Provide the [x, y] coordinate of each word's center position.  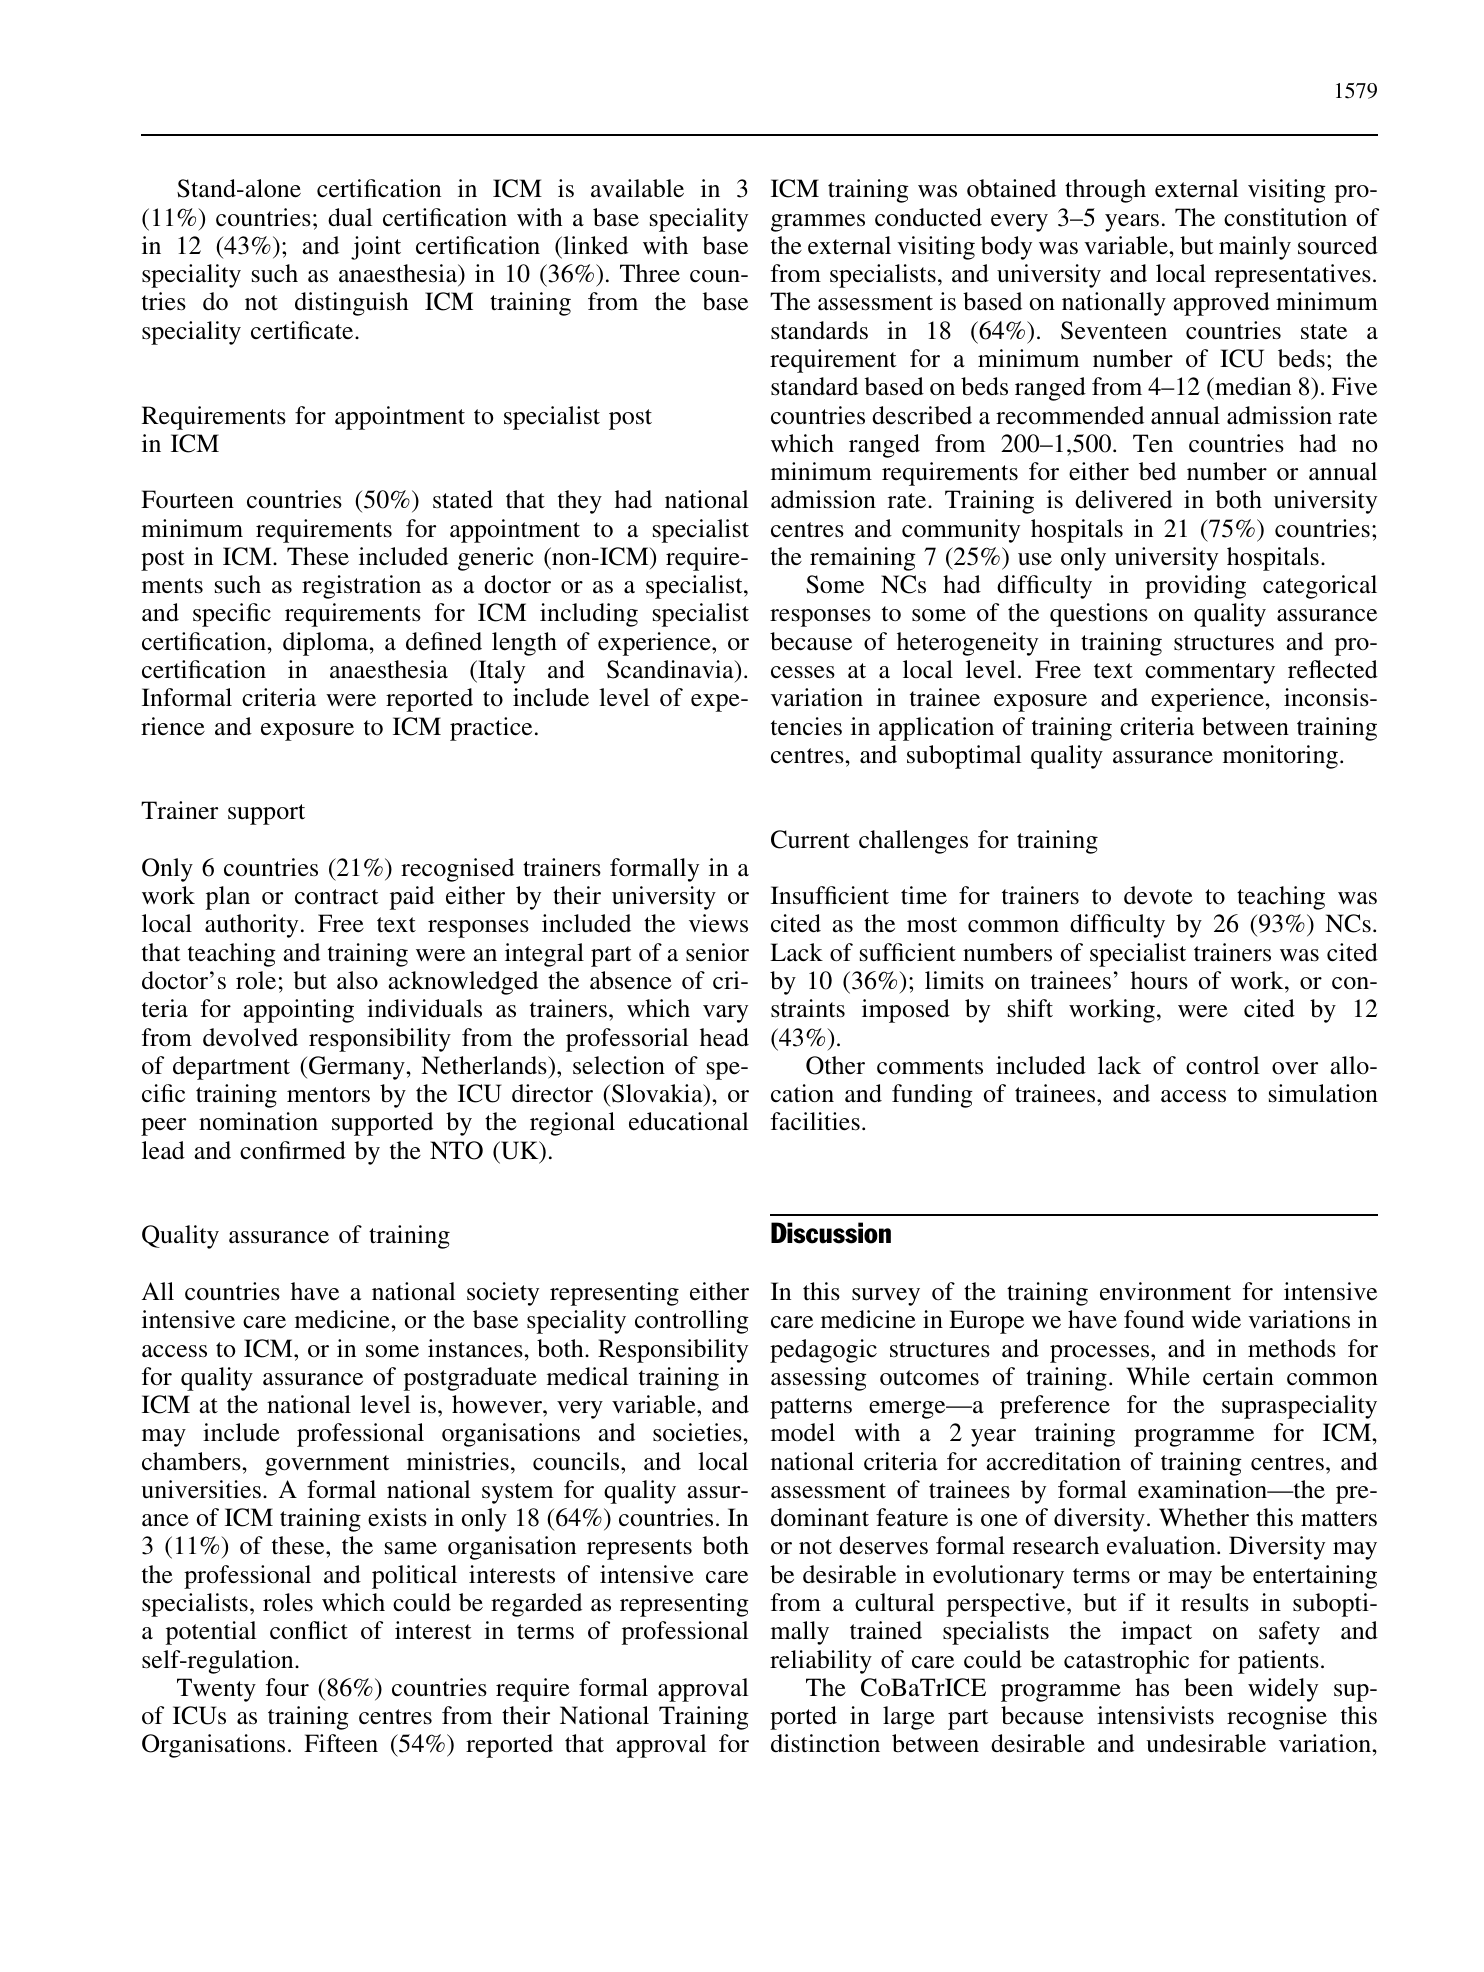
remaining [863, 559]
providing [1195, 587]
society [503, 1294]
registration [361, 587]
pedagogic [823, 1351]
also [357, 980]
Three [650, 273]
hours [1159, 980]
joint [376, 248]
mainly [1255, 248]
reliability [821, 1662]
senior [717, 952]
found [1154, 1319]
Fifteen [341, 1743]
